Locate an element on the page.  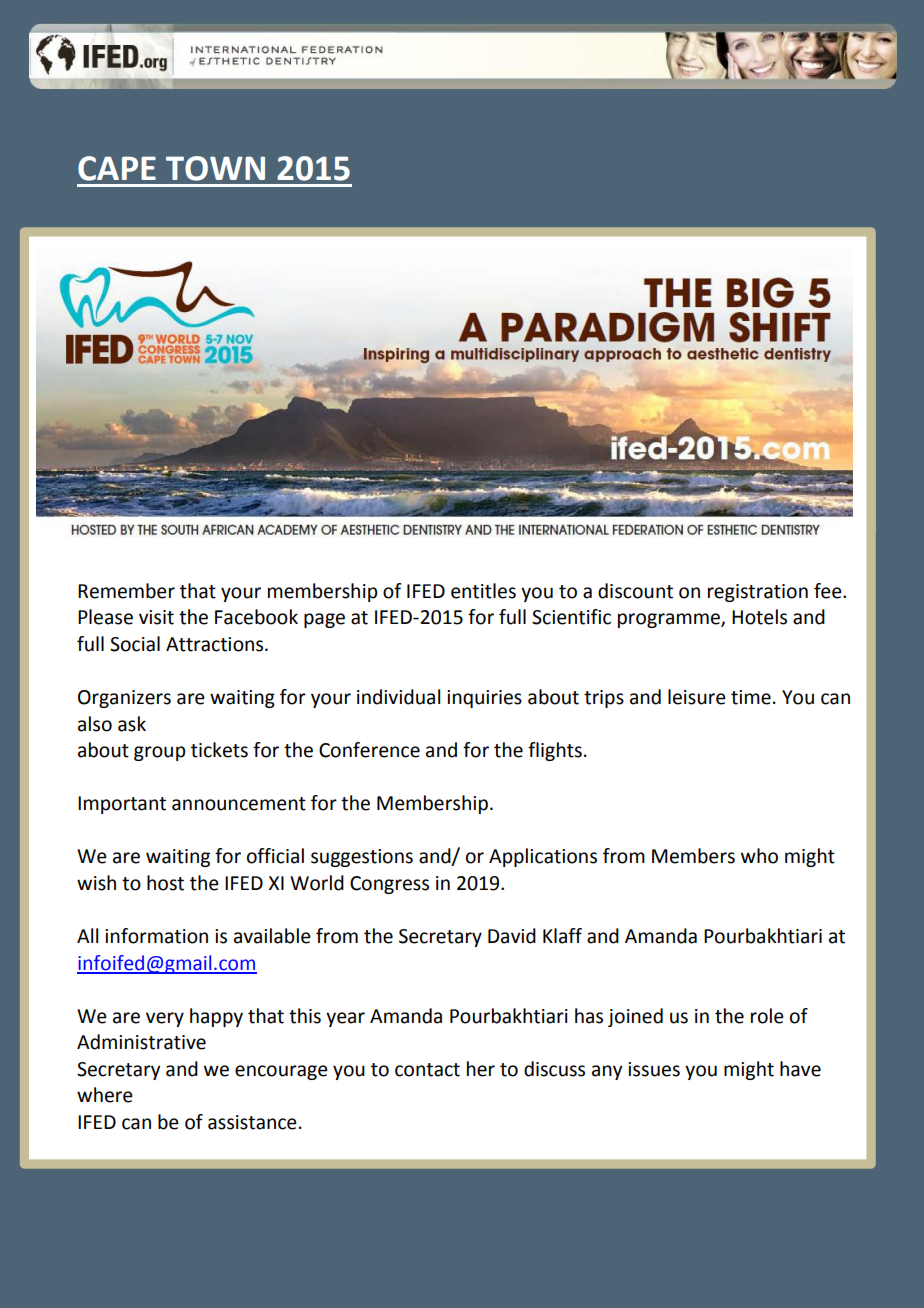
where is located at coordinates (105, 1095).
